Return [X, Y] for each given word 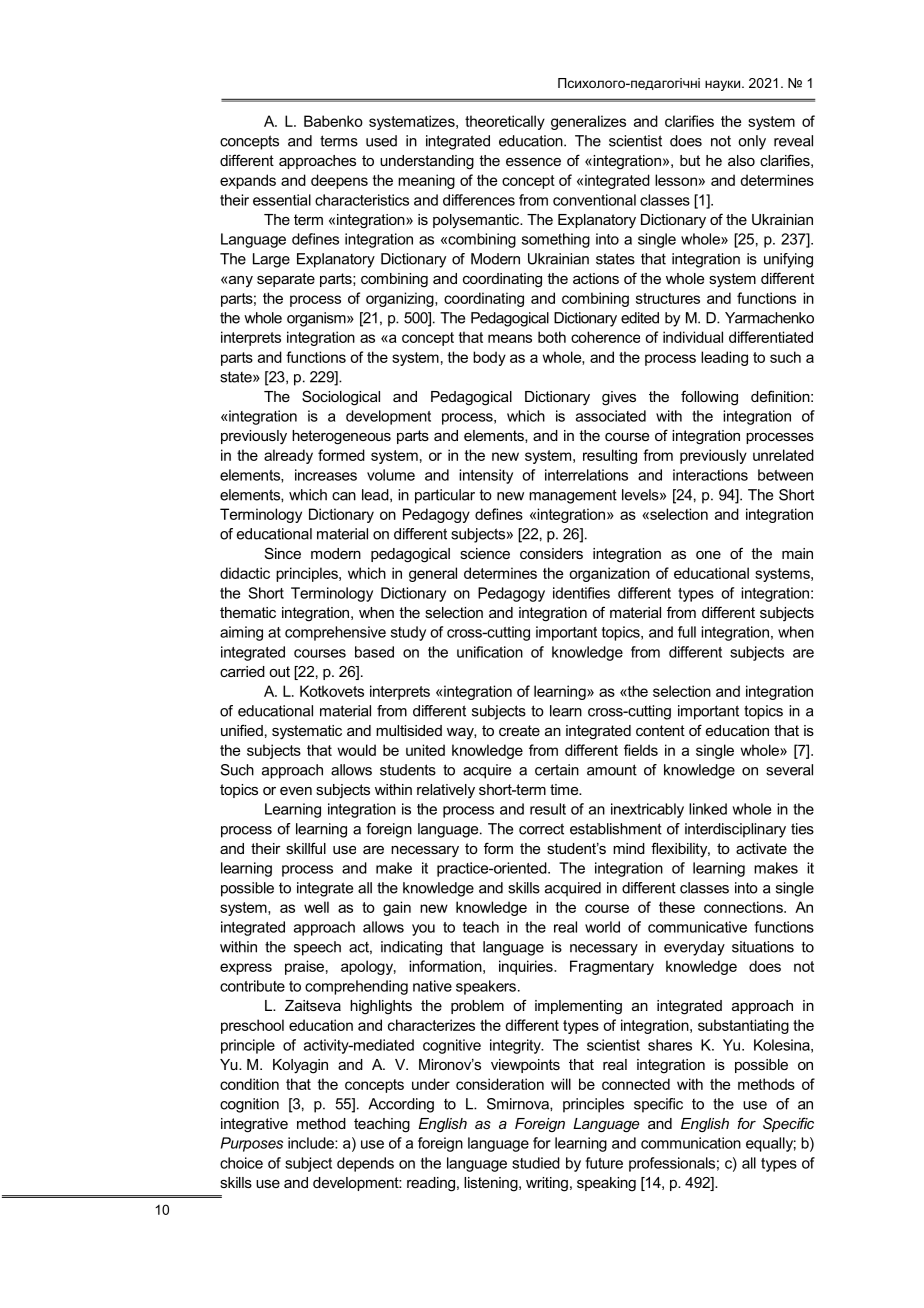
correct [541, 829]
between [785, 475]
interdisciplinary [735, 830]
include [312, 1143]
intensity [486, 476]
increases [326, 475]
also [741, 160]
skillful [306, 848]
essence [533, 162]
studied [536, 1163]
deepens [339, 181]
